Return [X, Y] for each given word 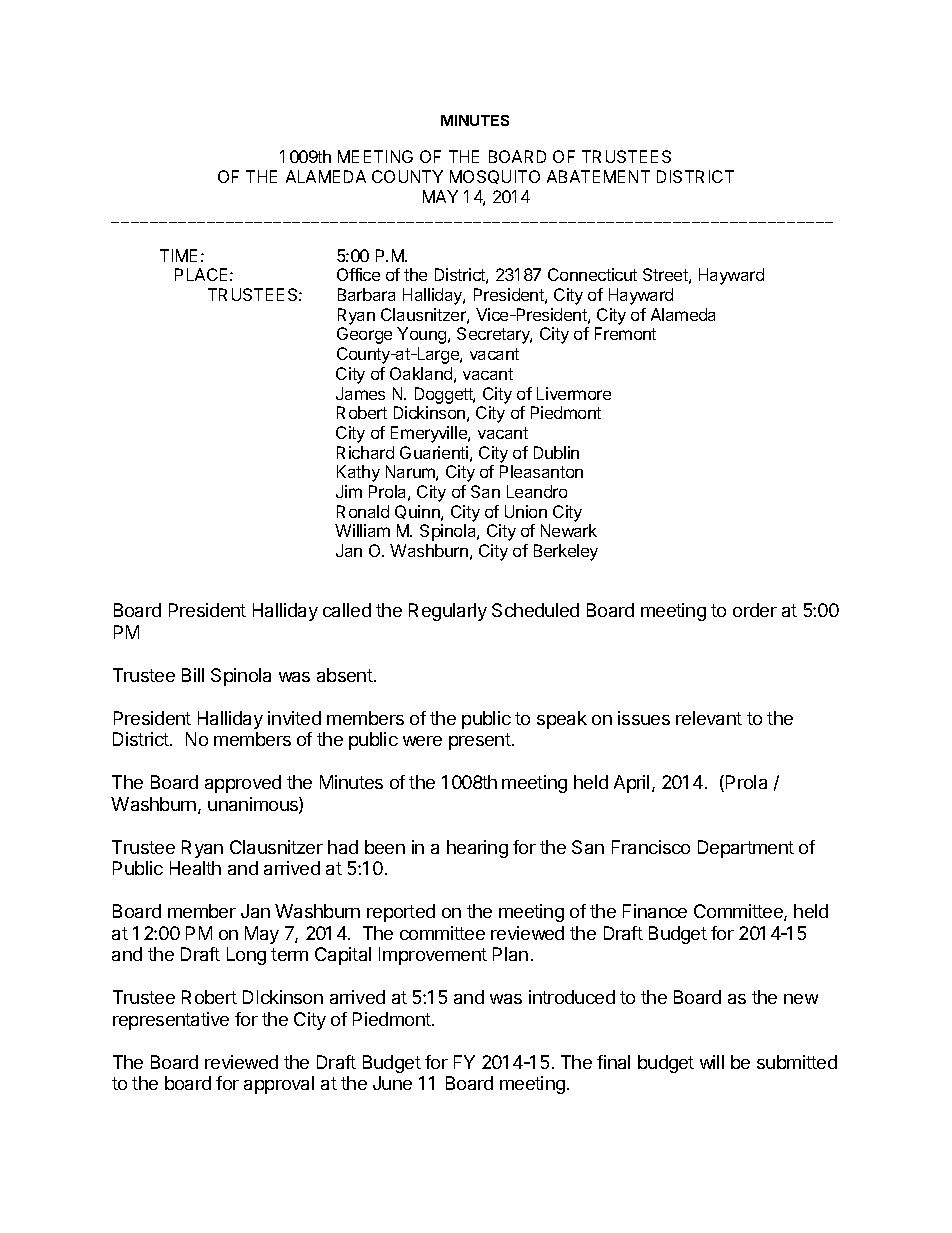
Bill [193, 675]
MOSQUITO [495, 177]
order [755, 610]
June [392, 1083]
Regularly [448, 612]
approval [279, 1085]
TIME [178, 255]
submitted [797, 1062]
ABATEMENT [598, 176]
